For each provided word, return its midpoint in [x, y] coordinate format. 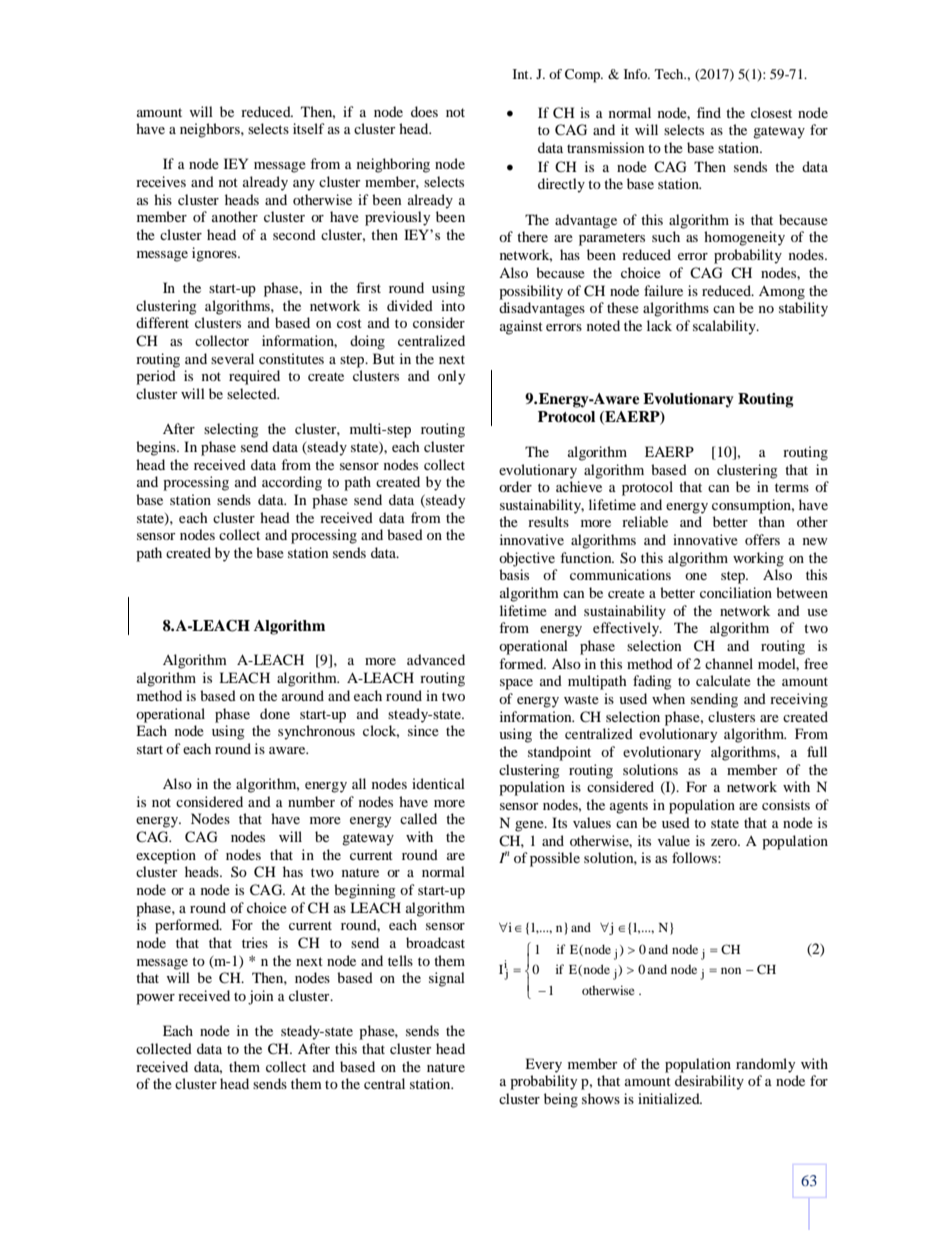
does [424, 111]
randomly [765, 1065]
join [260, 997]
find [709, 112]
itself [309, 128]
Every [543, 1065]
